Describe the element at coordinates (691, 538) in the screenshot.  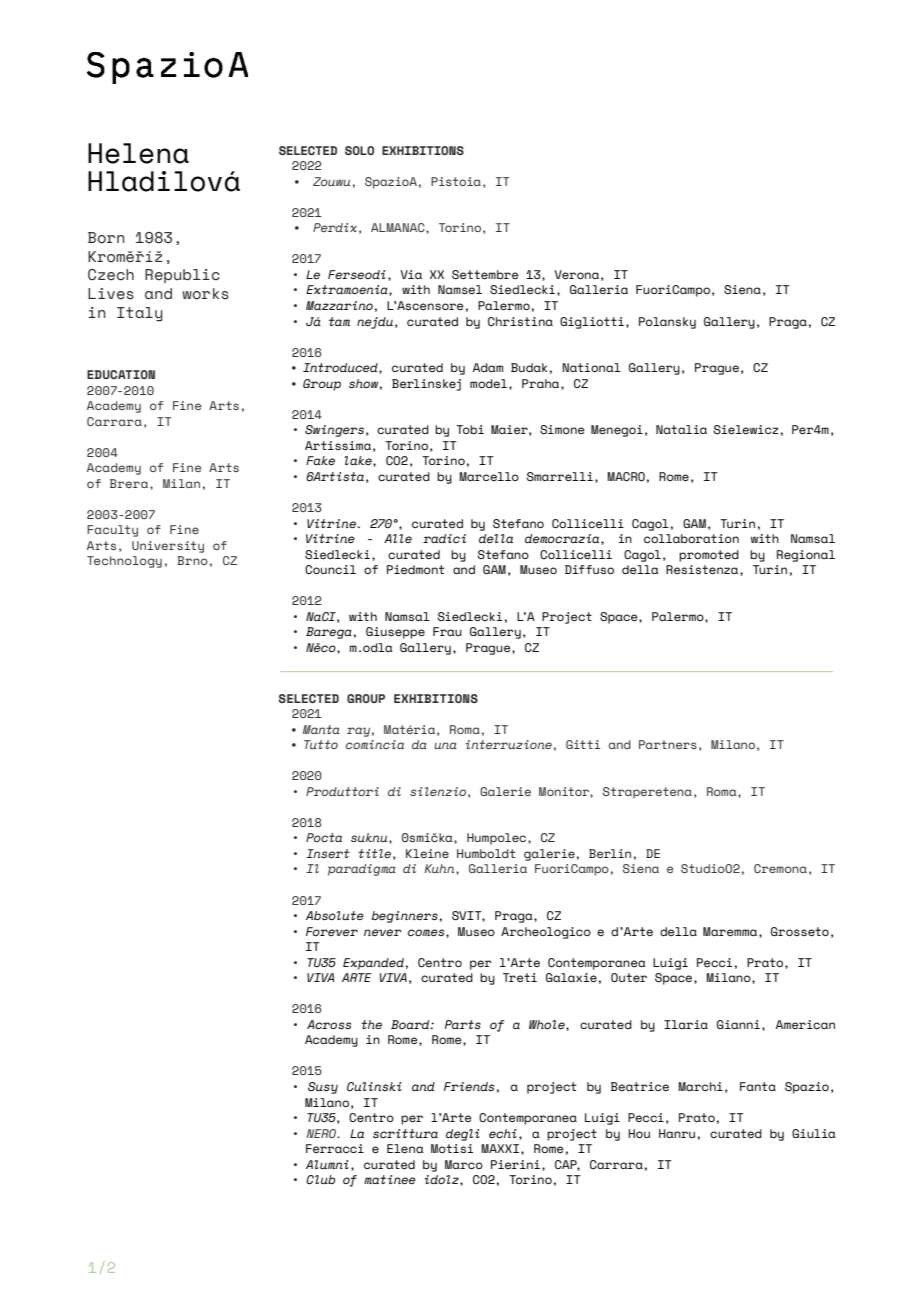
I see `collaboration` at that location.
